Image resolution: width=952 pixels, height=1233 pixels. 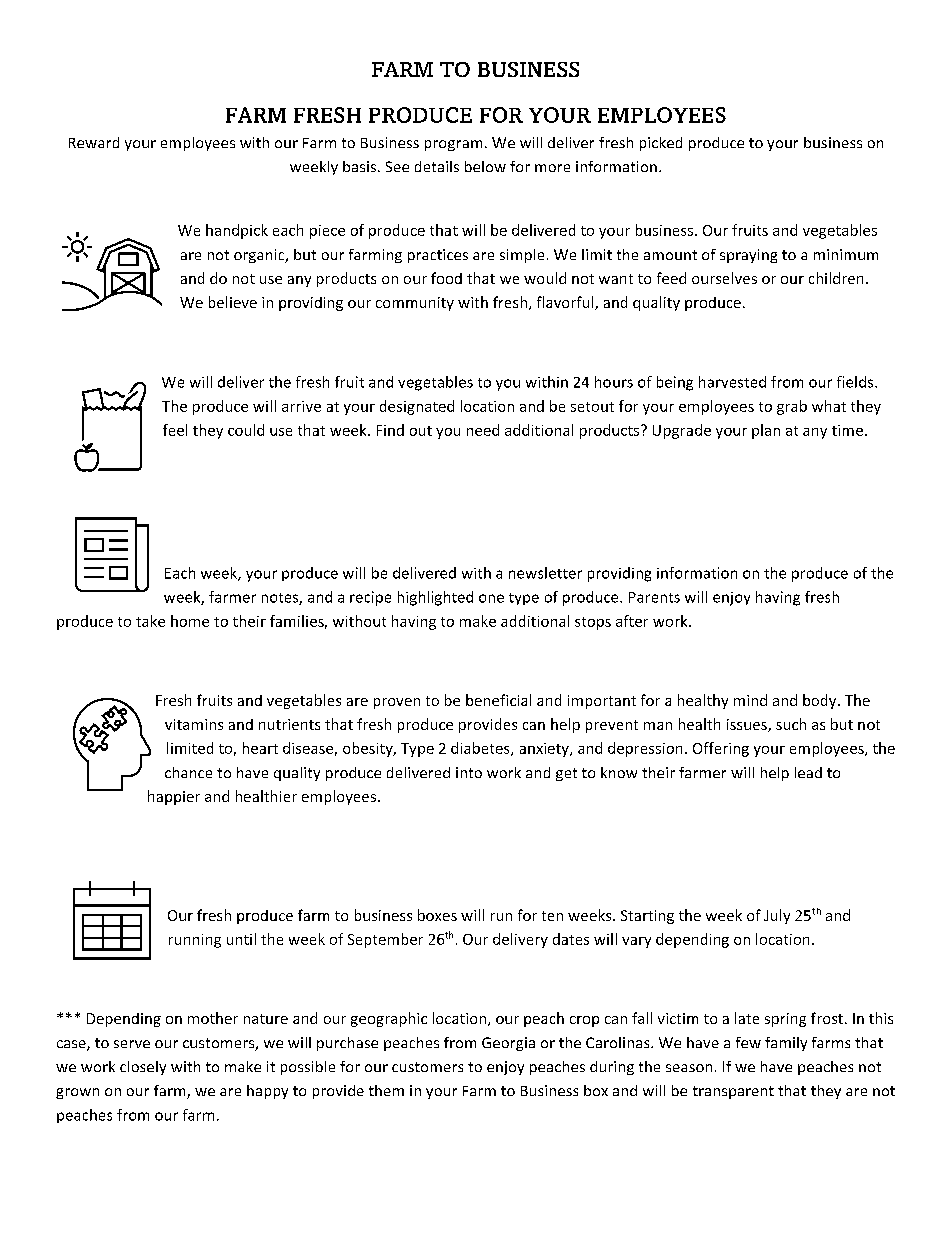 What do you see at coordinates (483, 430) in the image?
I see `need` at bounding box center [483, 430].
